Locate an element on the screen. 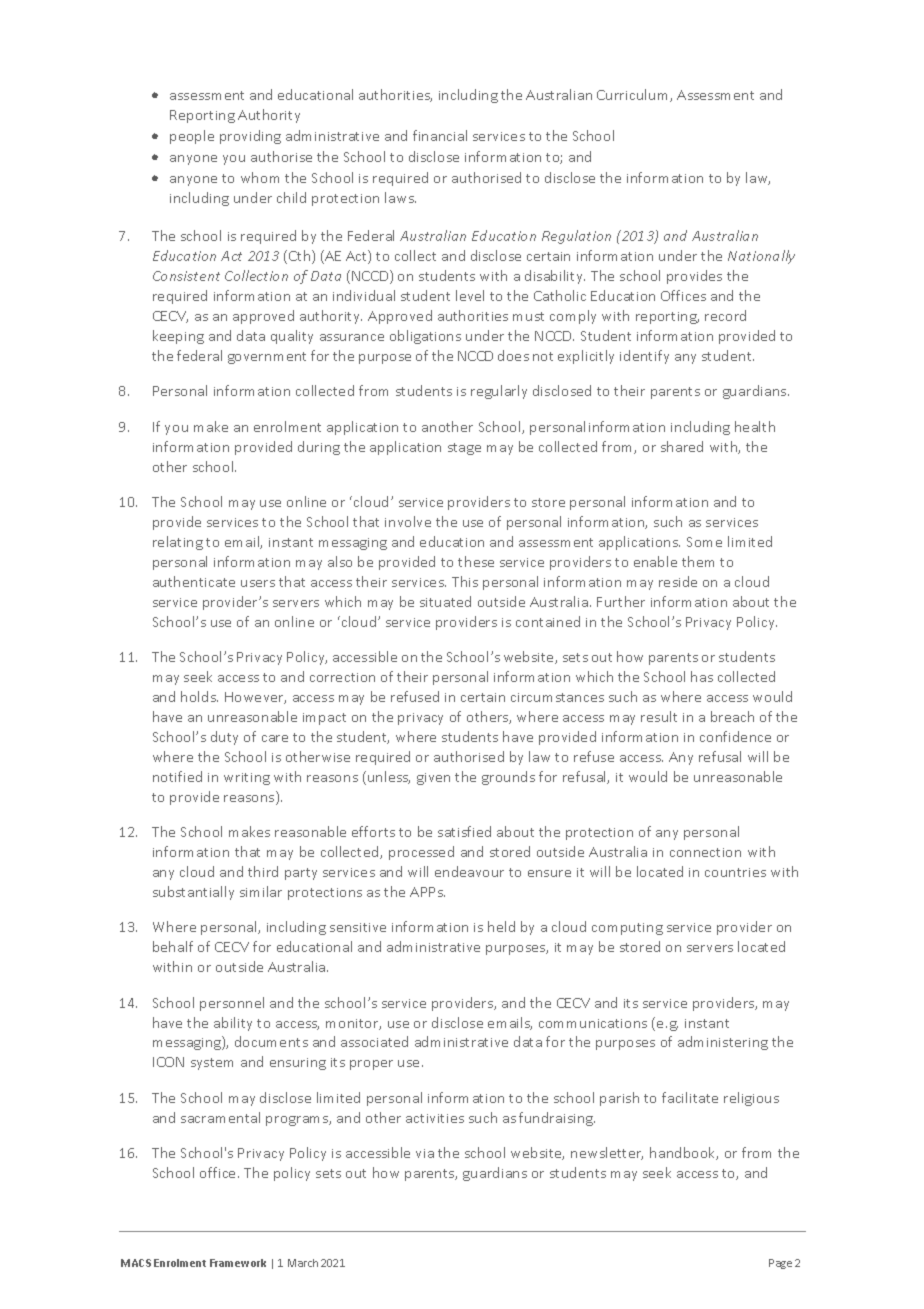 The width and height of the screenshot is (924, 1309). Nationally is located at coordinates (761, 257).
